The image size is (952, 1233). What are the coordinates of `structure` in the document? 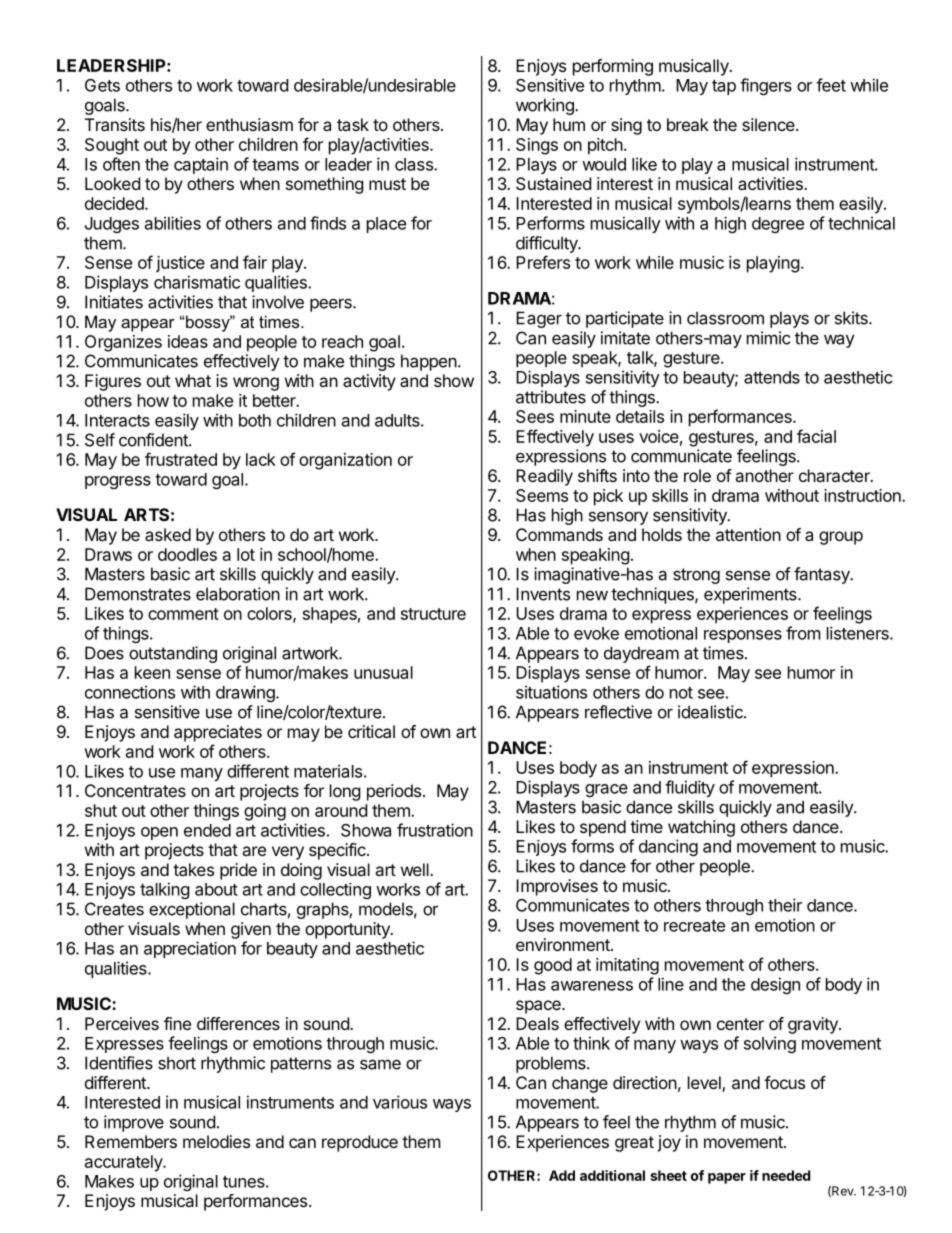 It's located at (433, 614).
